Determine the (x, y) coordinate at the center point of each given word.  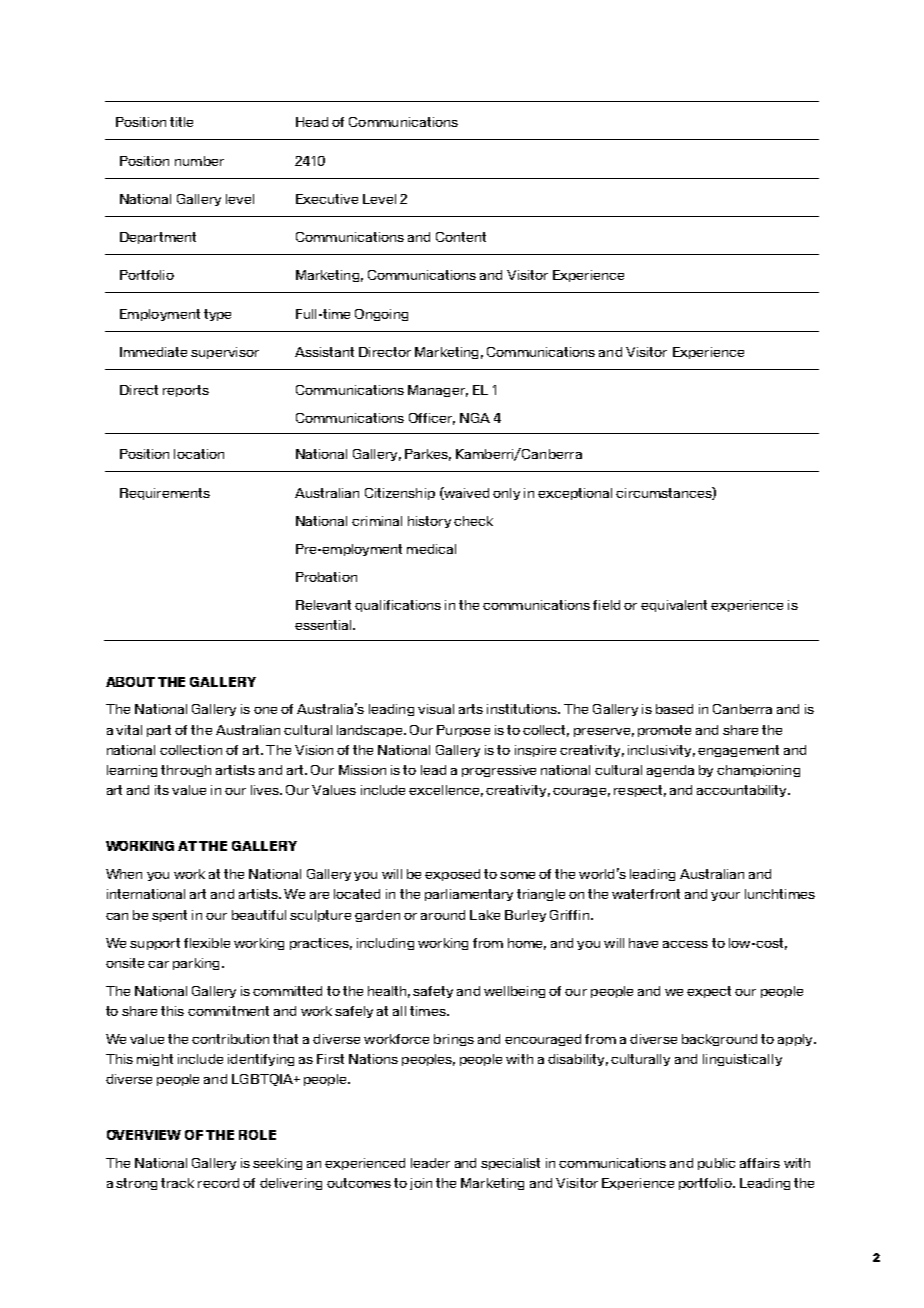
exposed (452, 875)
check (473, 521)
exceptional (575, 494)
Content (461, 237)
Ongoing (381, 315)
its (162, 790)
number (199, 161)
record (218, 1183)
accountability (743, 791)
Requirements (165, 494)
